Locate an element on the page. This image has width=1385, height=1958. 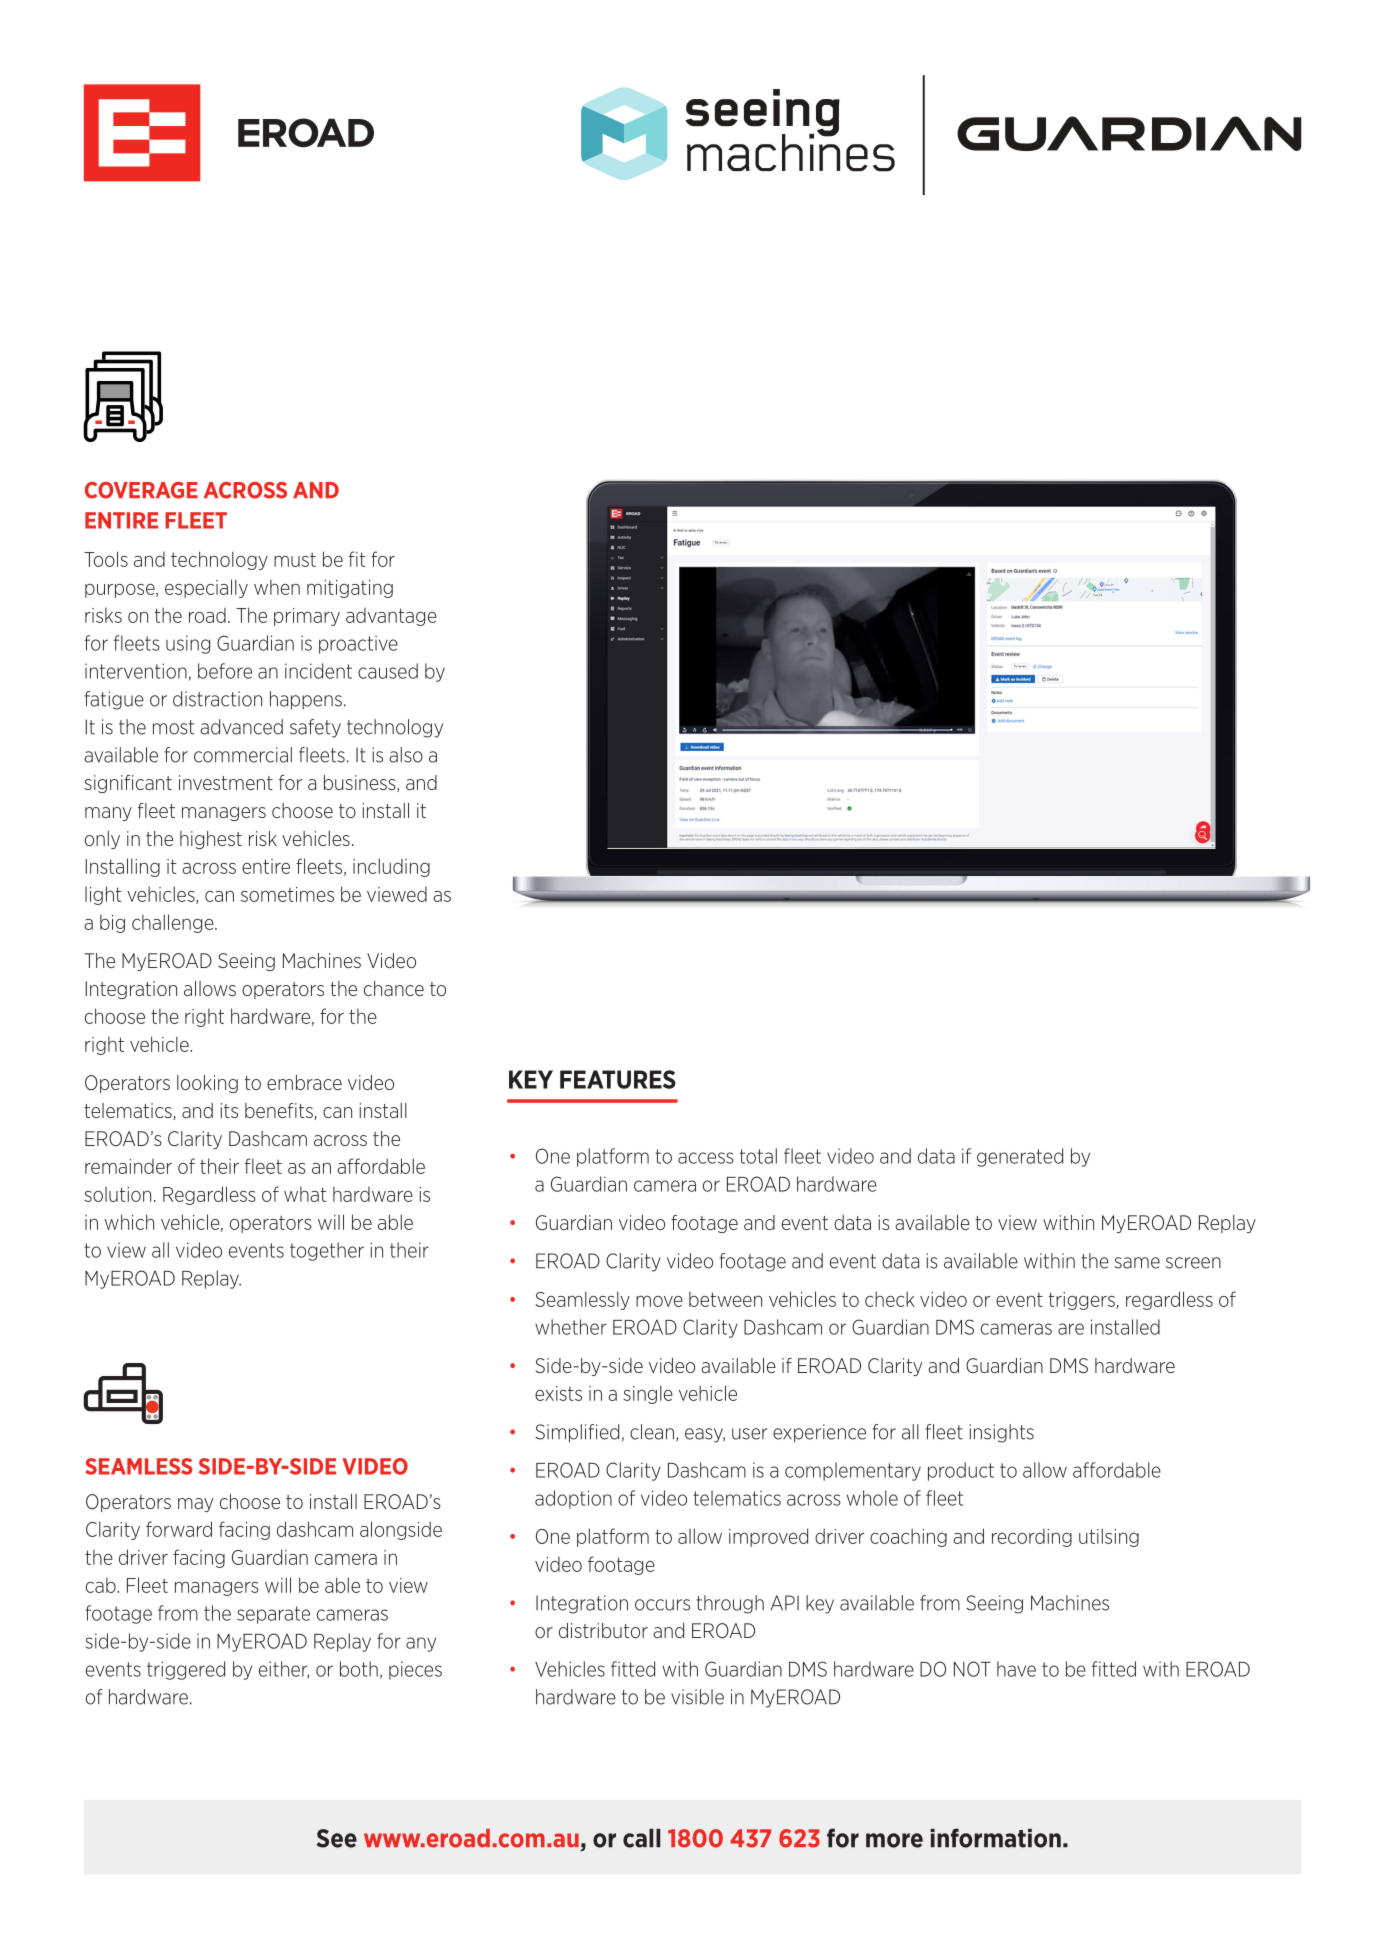
forward is located at coordinates (179, 1529).
